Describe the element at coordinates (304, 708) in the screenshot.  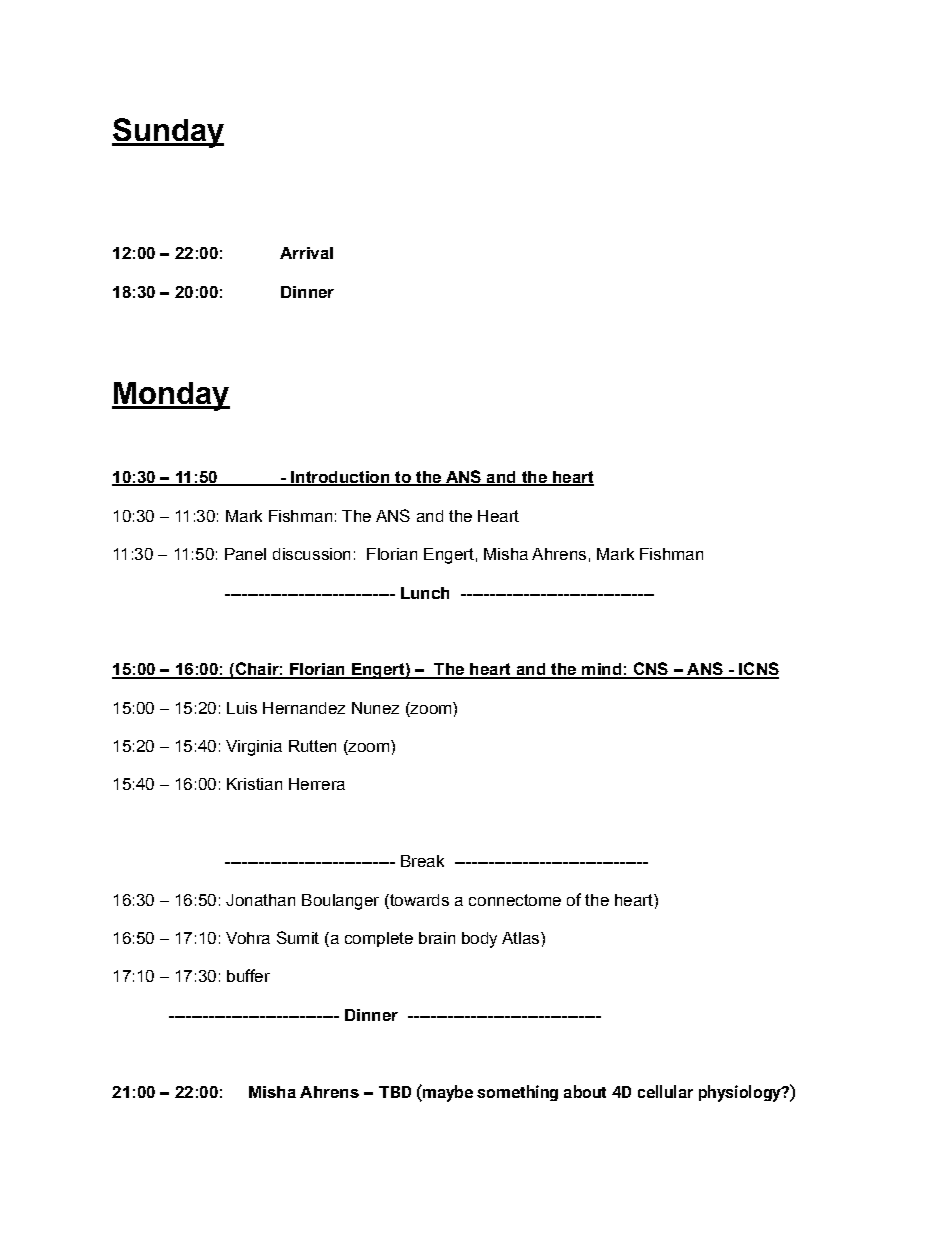
I see `Hernandez` at that location.
